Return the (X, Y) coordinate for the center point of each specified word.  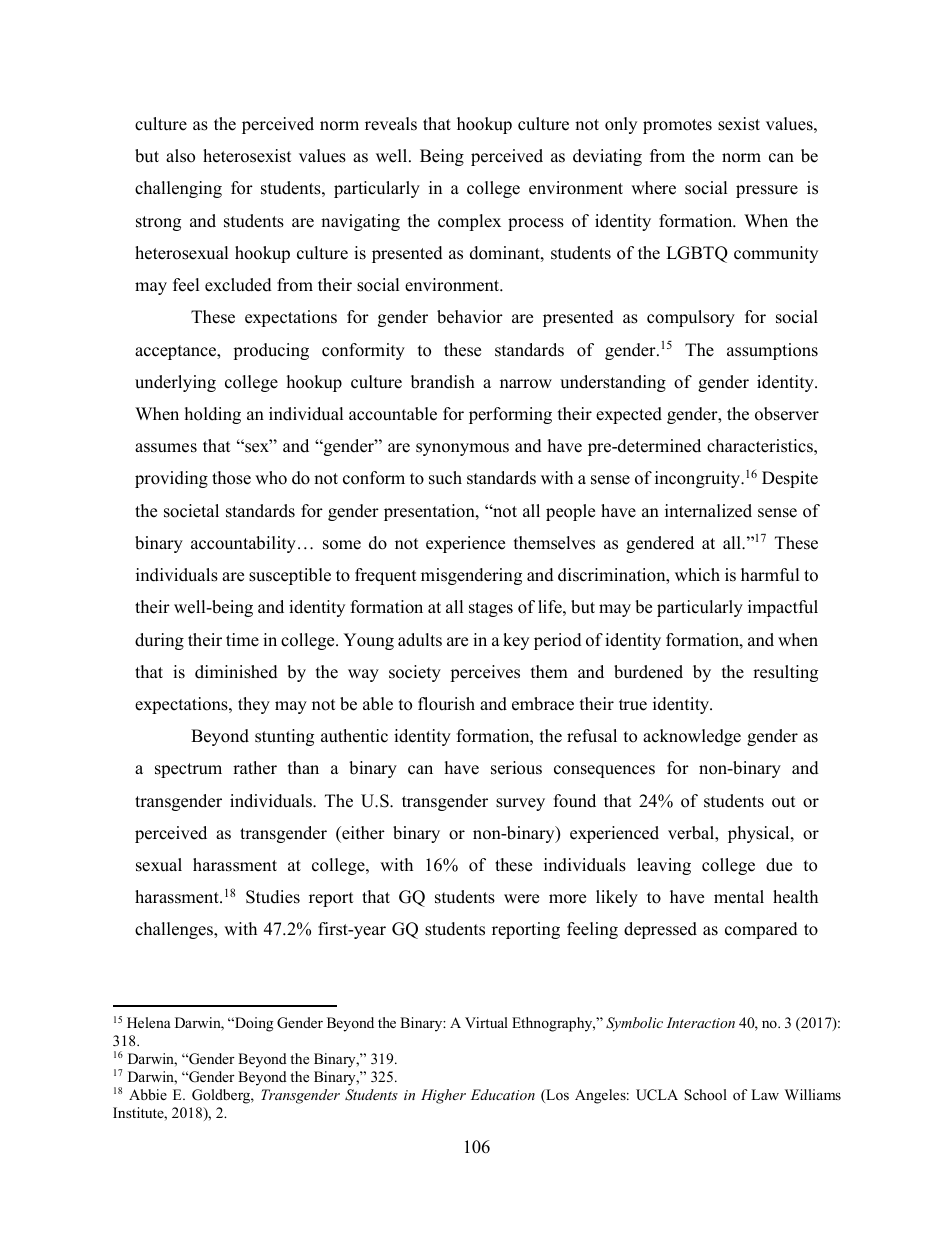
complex (469, 222)
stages (491, 609)
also (180, 156)
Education (503, 1094)
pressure (767, 191)
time (242, 640)
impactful (783, 608)
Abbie (148, 1094)
